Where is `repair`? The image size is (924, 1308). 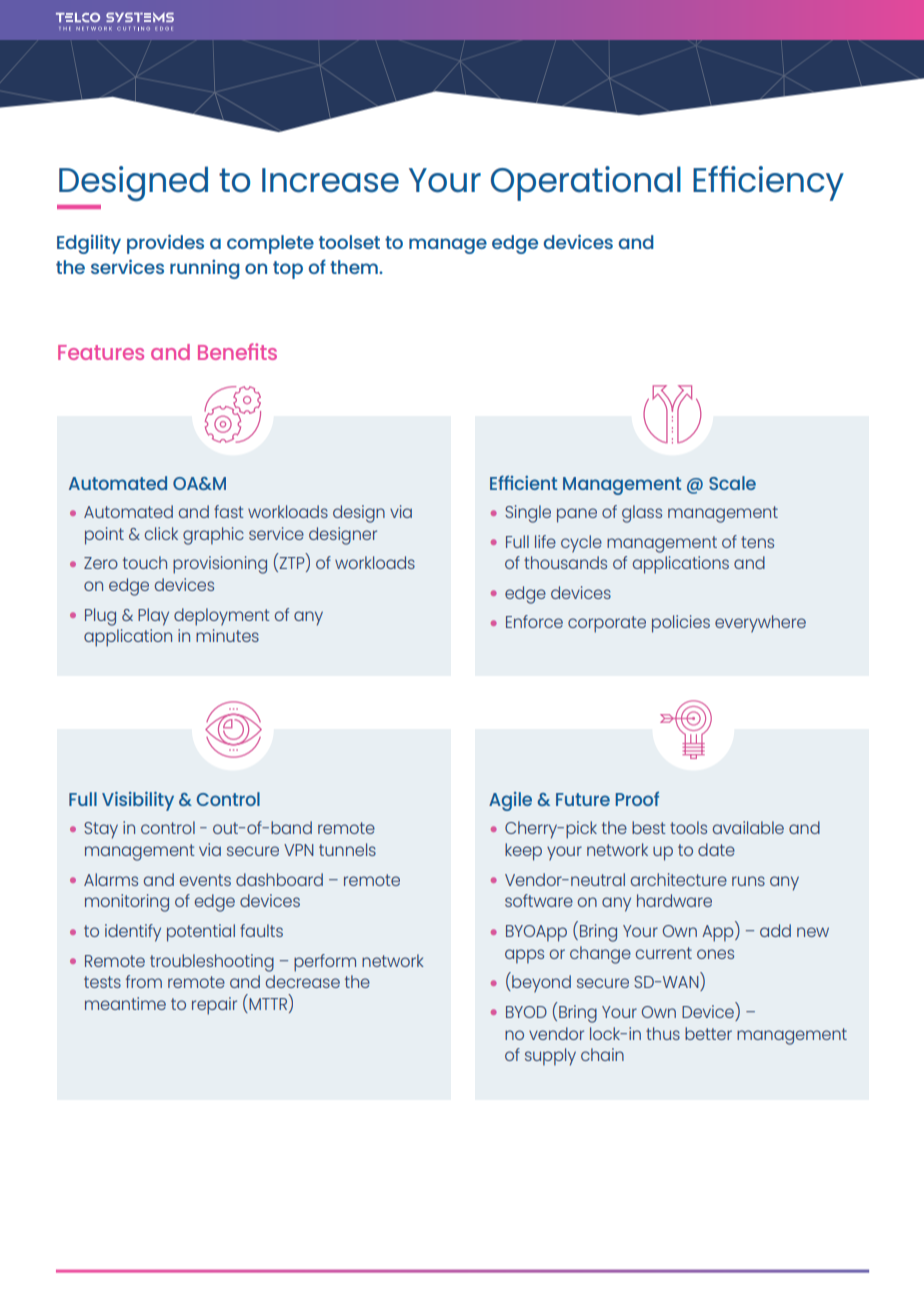
repair is located at coordinates (214, 1006).
